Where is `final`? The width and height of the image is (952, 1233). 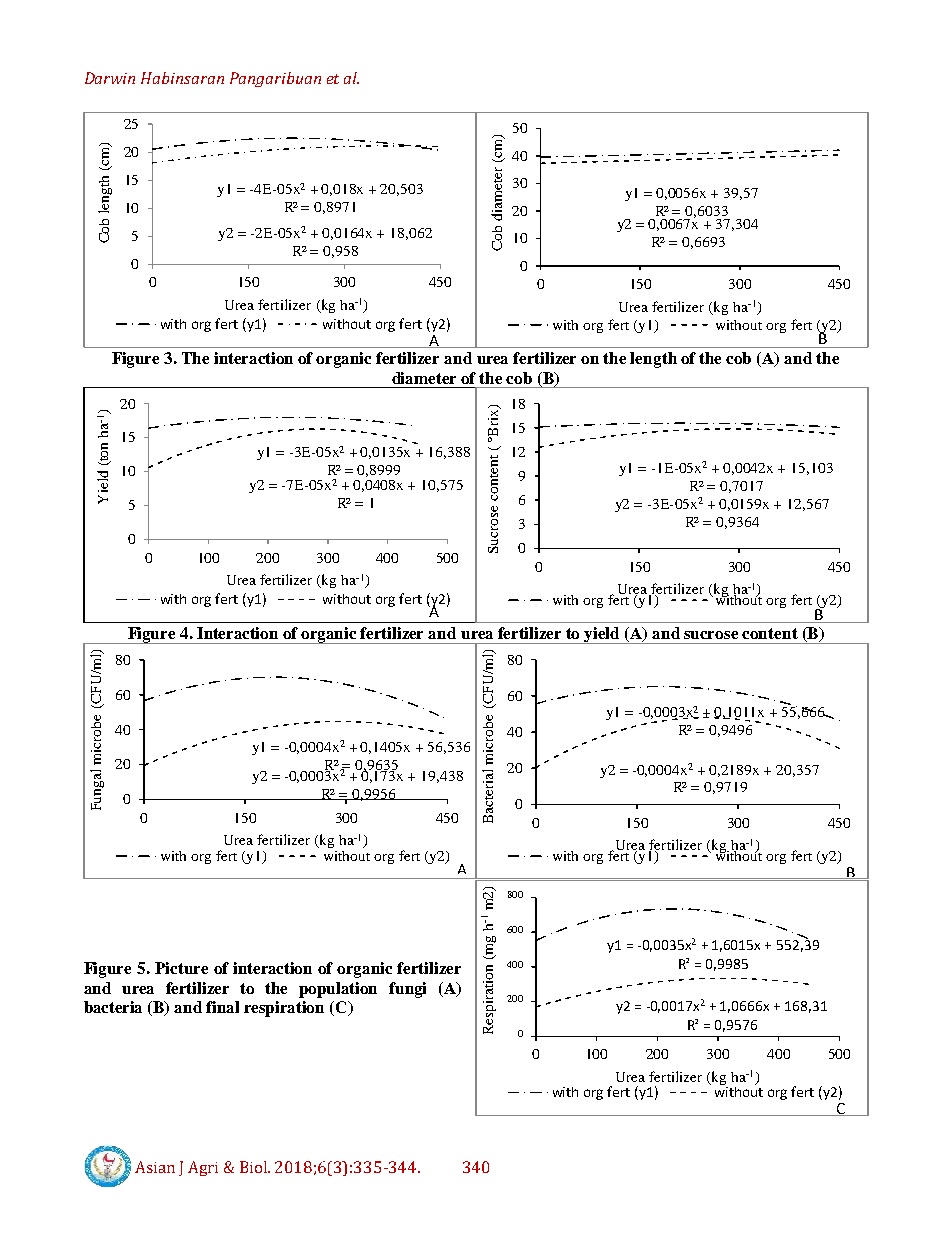 final is located at coordinates (222, 1007).
